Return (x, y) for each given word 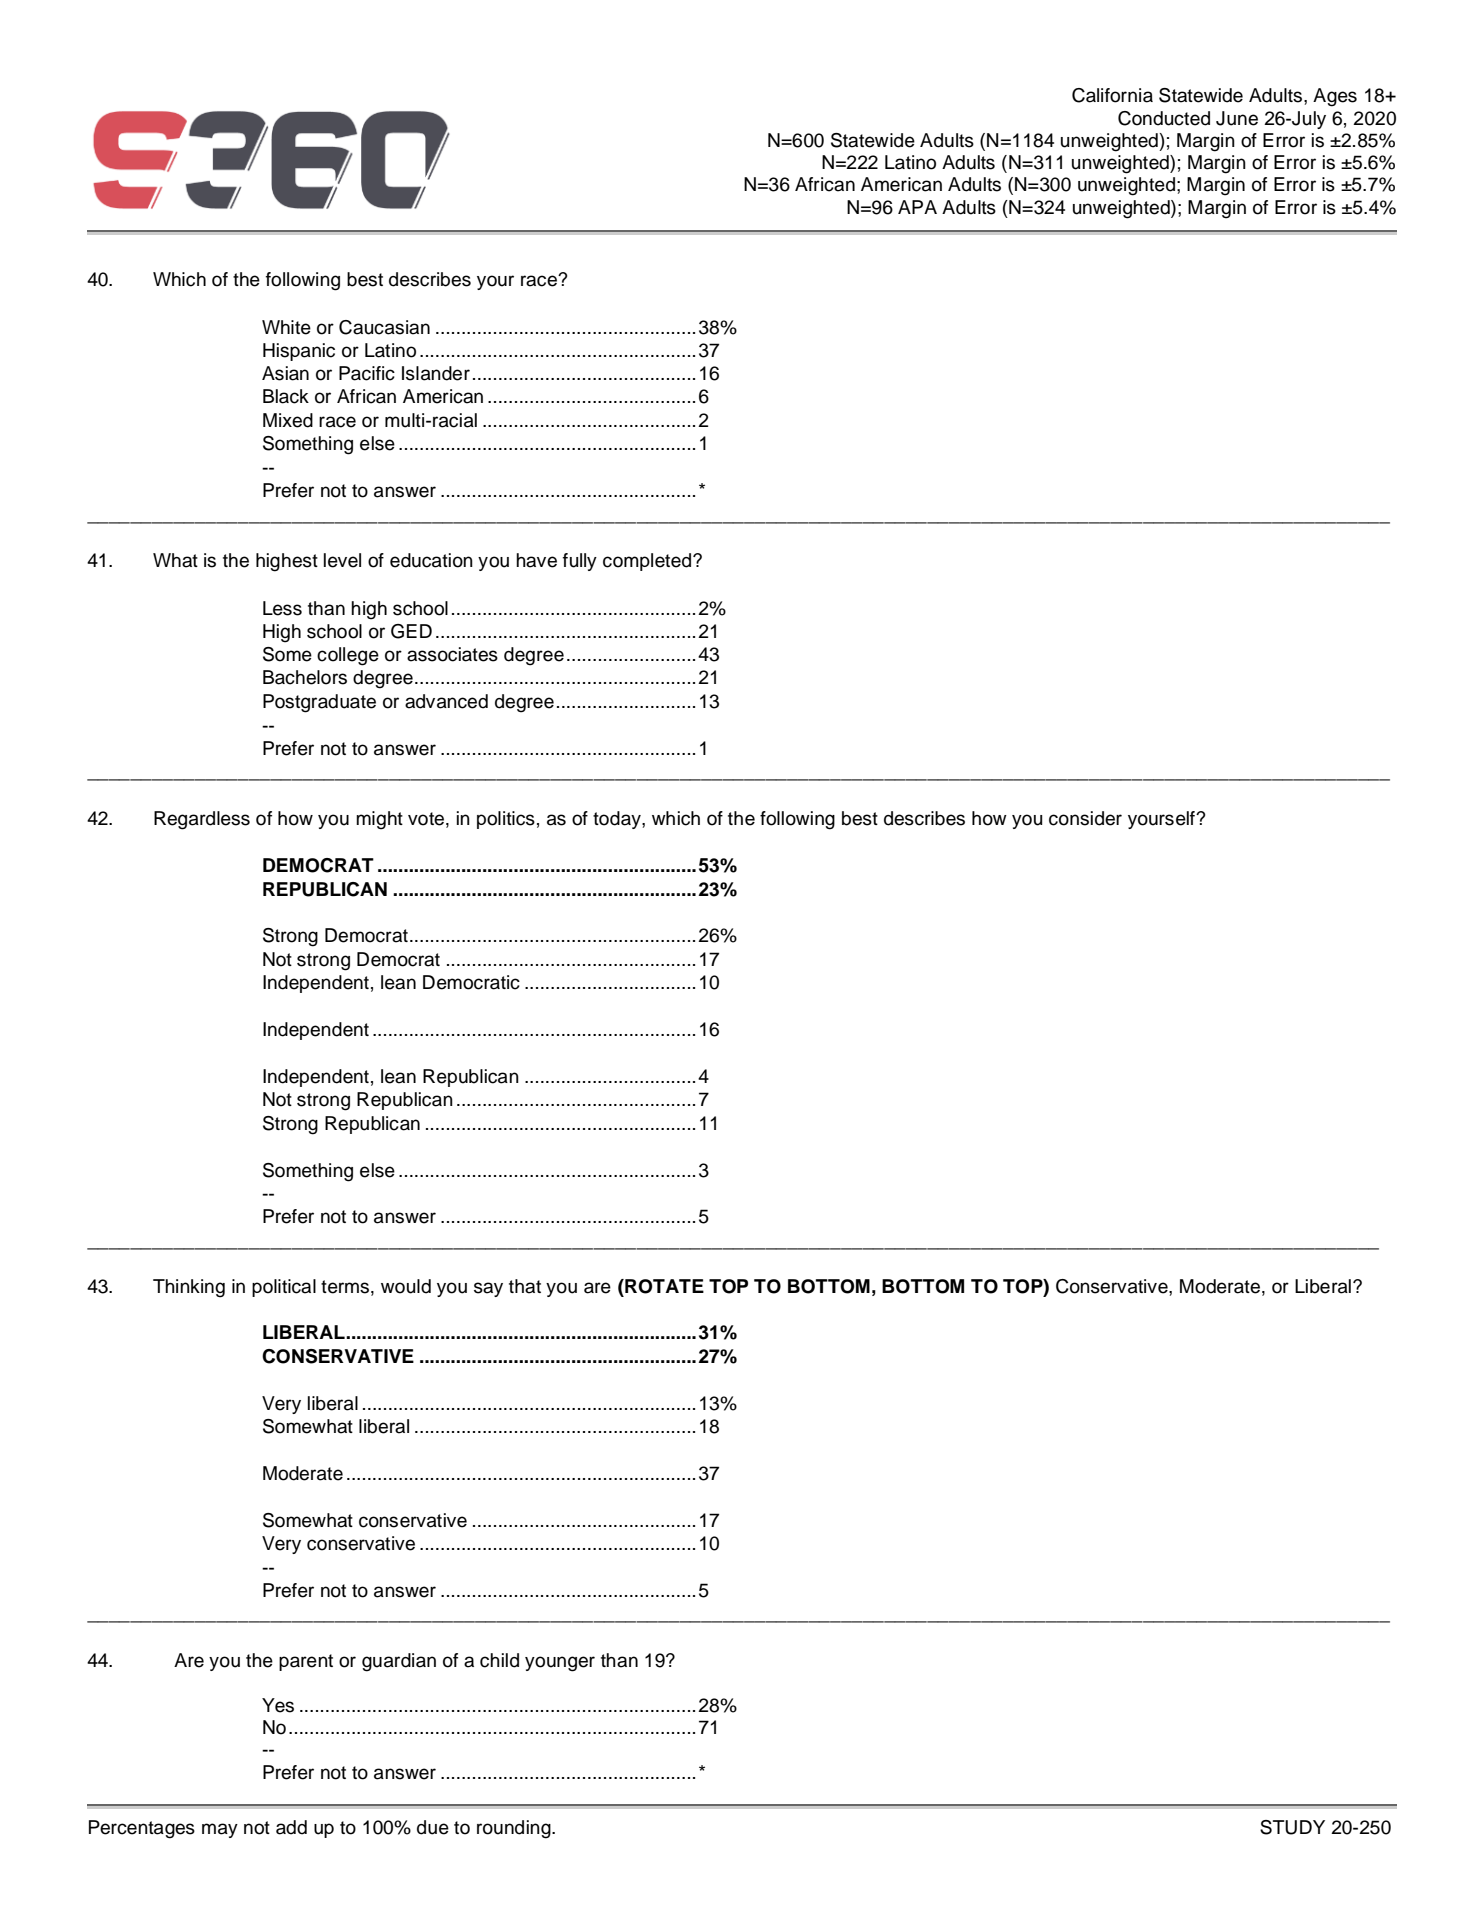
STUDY (1292, 1827)
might (379, 820)
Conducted (1164, 118)
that (525, 1286)
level (342, 560)
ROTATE (663, 1286)
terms (345, 1287)
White (286, 327)
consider (1085, 818)
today (618, 820)
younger (560, 1664)
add (291, 1827)
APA (917, 207)
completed (647, 562)
